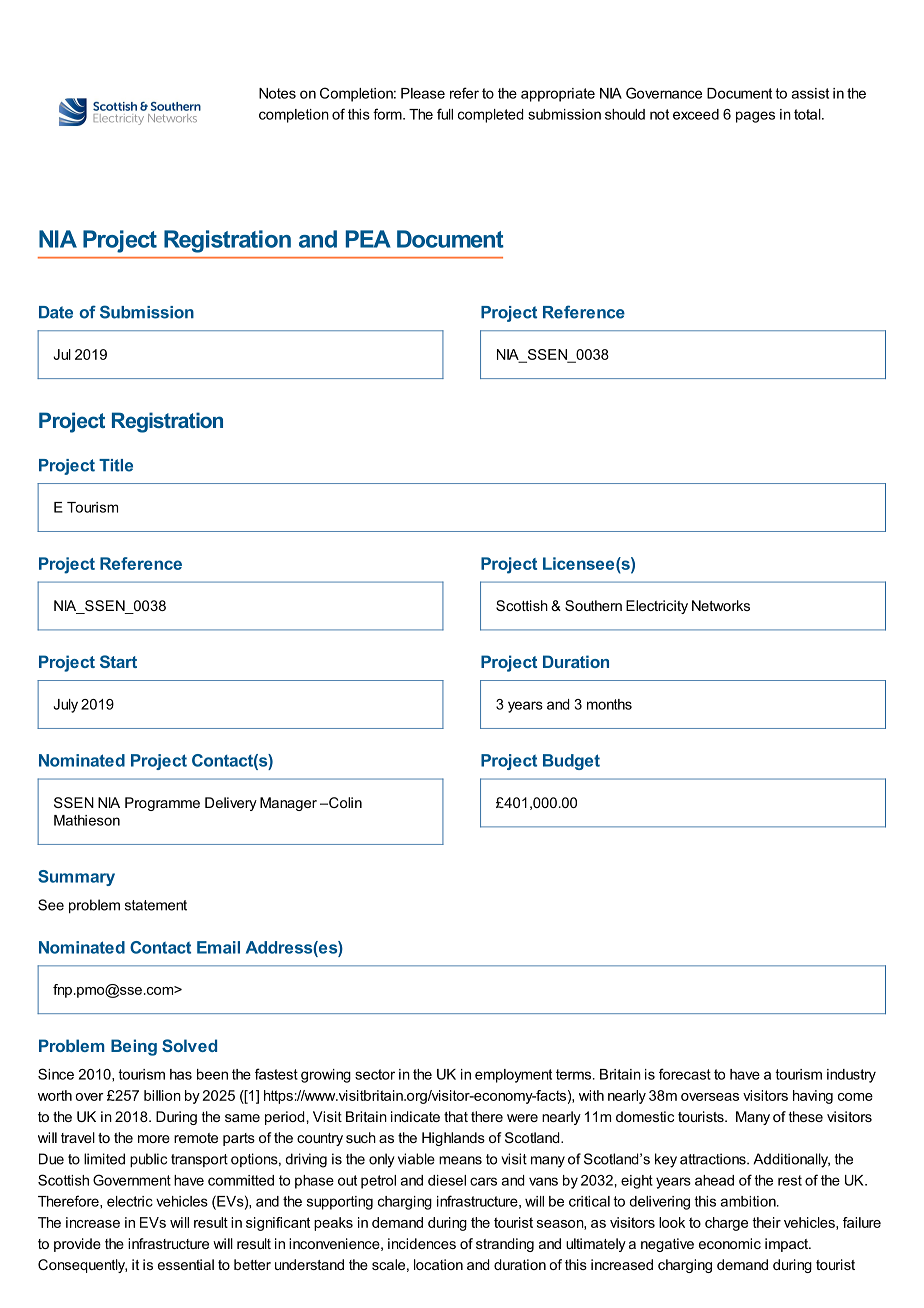 The height and width of the document is (1308, 924). I want to click on pages, so click(755, 117).
